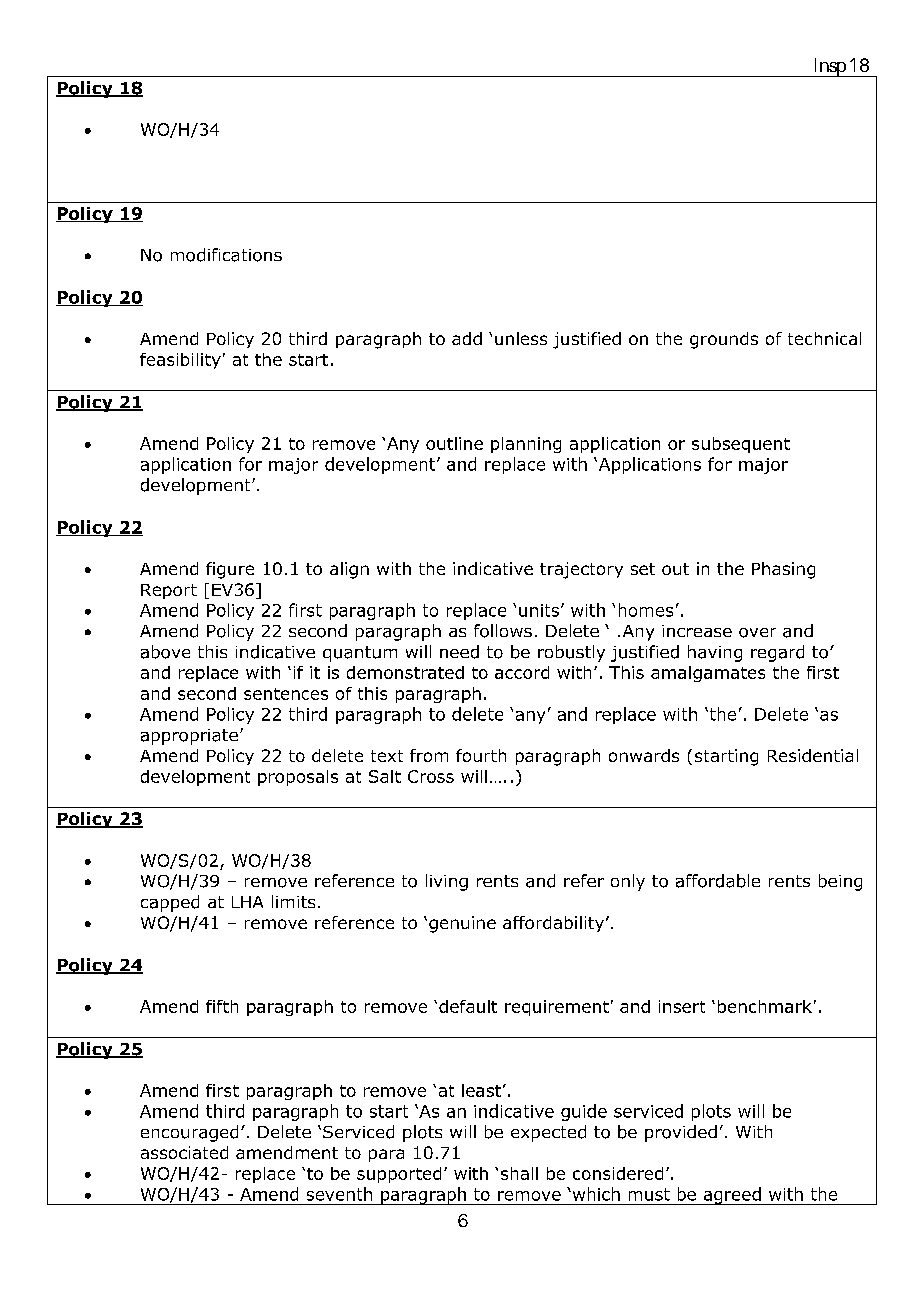 This document has width=924, height=1308. I want to click on agreed, so click(732, 1196).
